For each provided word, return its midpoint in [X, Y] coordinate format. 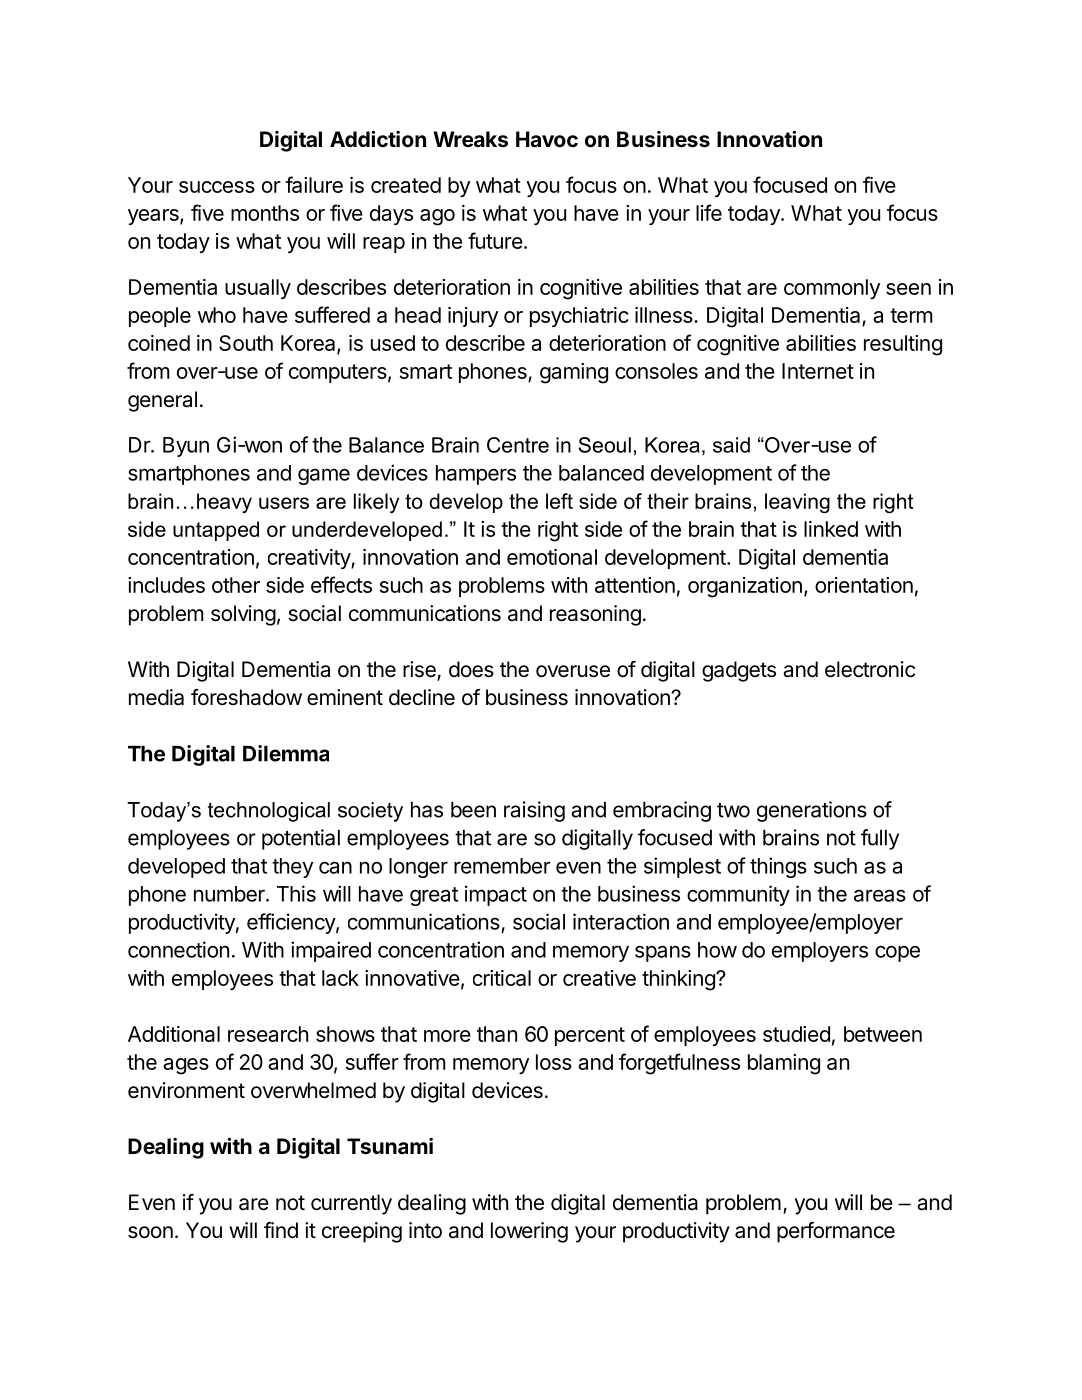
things [778, 867]
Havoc [547, 139]
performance [836, 1232]
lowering [529, 1232]
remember [502, 866]
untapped [216, 531]
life [709, 212]
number [230, 894]
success [217, 187]
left [559, 501]
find [281, 1230]
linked [831, 529]
